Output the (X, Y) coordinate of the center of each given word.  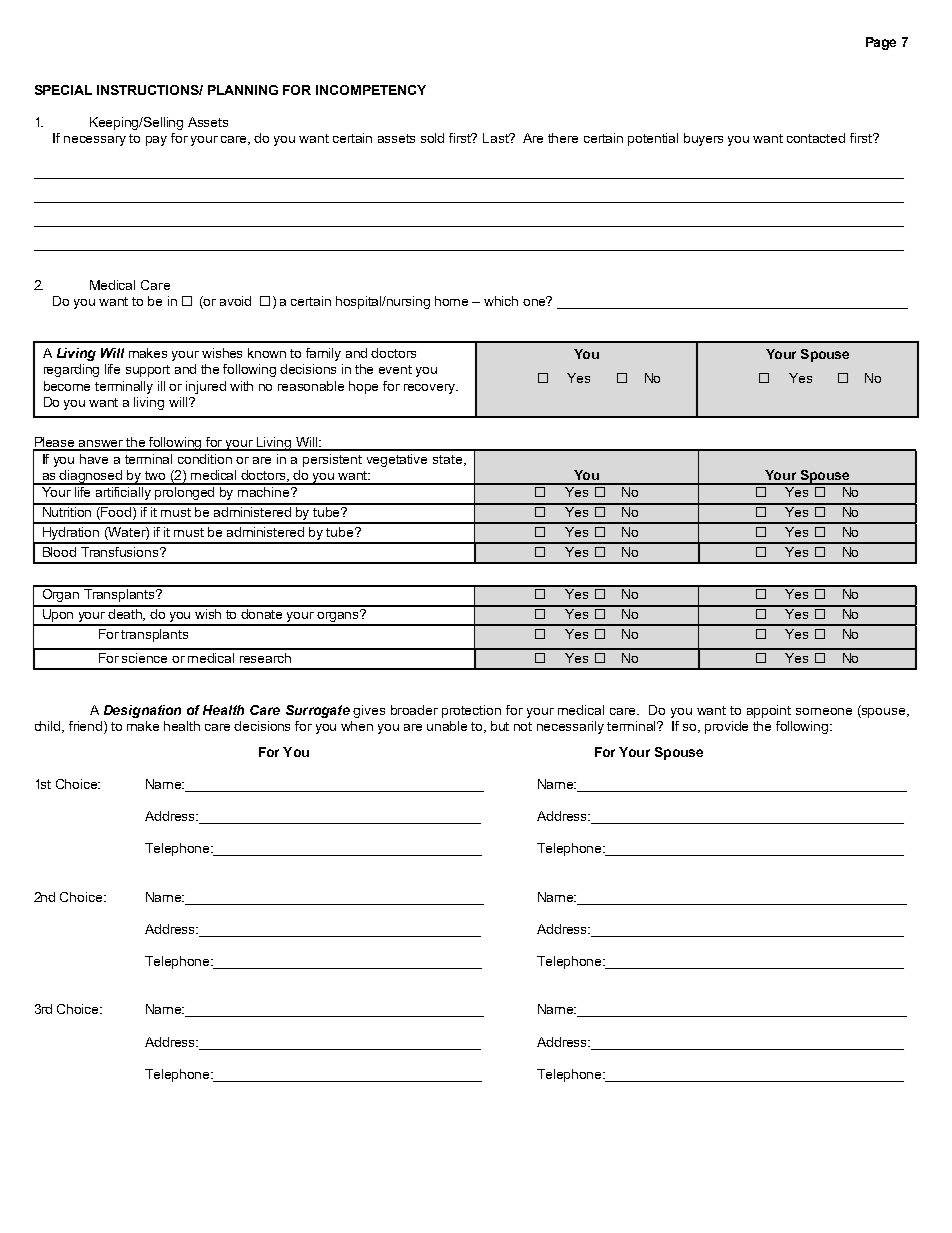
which (501, 301)
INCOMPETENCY (371, 90)
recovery (431, 389)
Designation (142, 711)
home (451, 301)
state (447, 459)
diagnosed (91, 477)
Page (881, 43)
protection (471, 711)
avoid (235, 301)
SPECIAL (63, 90)
